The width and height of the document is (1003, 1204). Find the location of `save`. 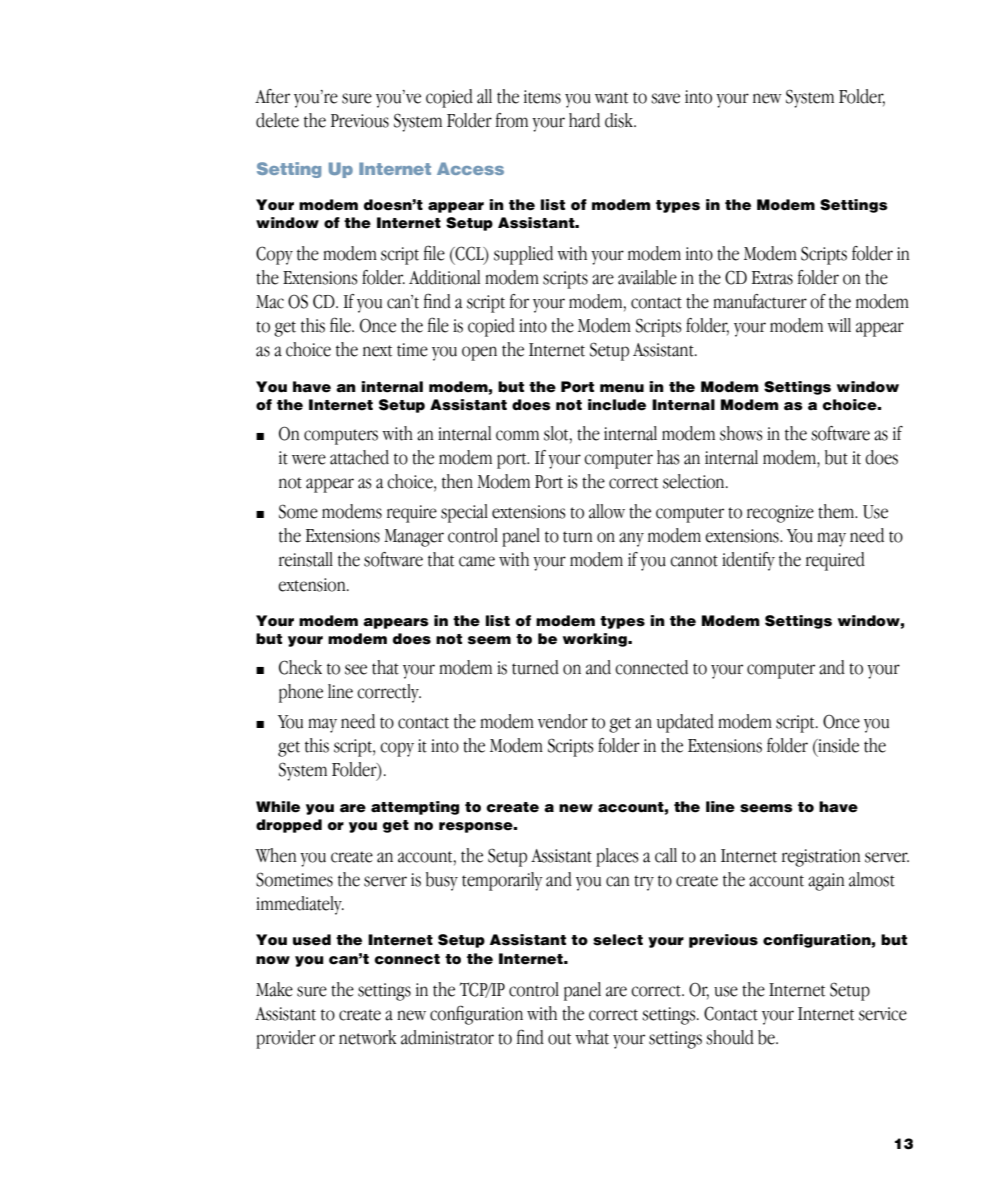

save is located at coordinates (665, 98).
